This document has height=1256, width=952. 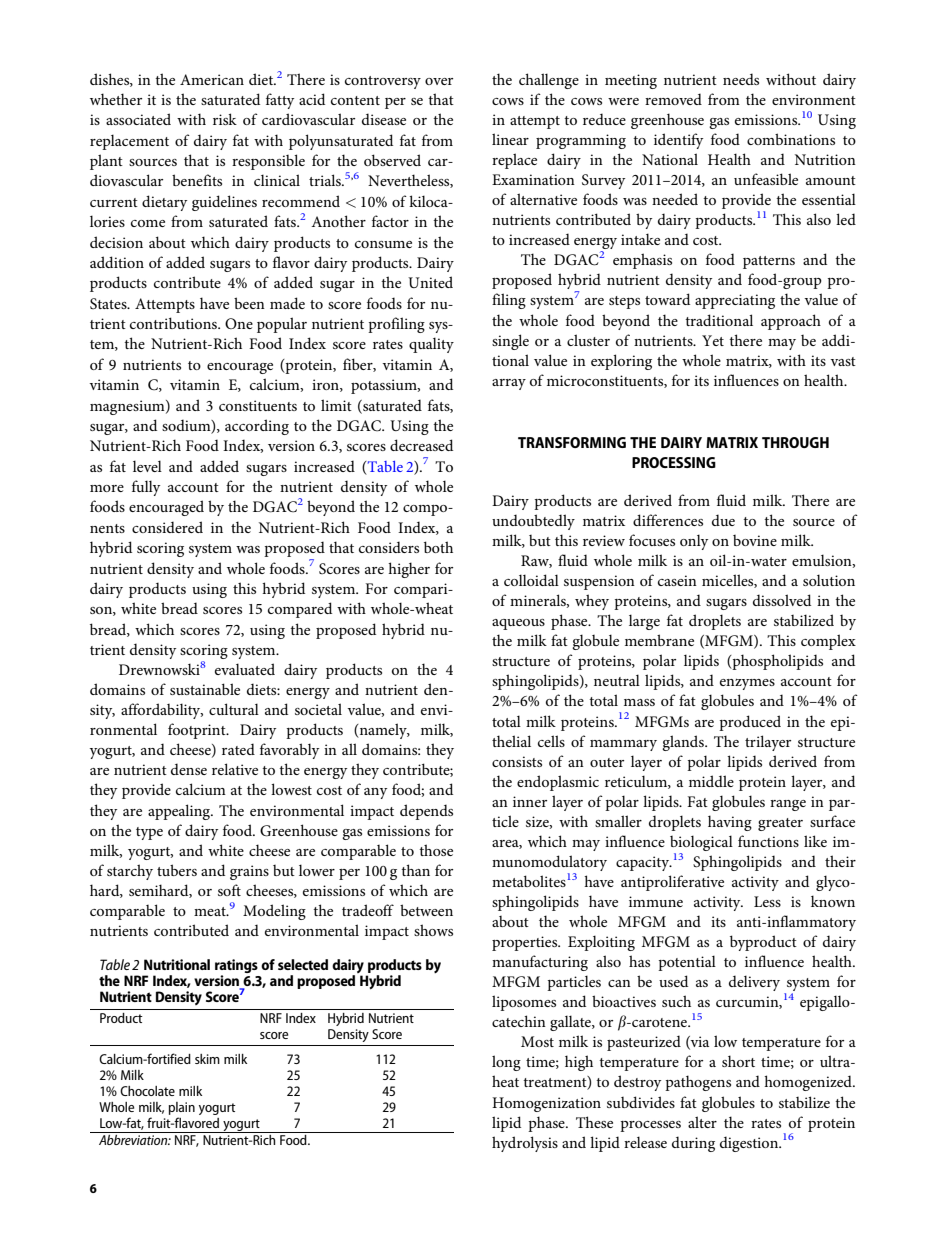 What do you see at coordinates (510, 342) in the document?
I see `single` at bounding box center [510, 342].
